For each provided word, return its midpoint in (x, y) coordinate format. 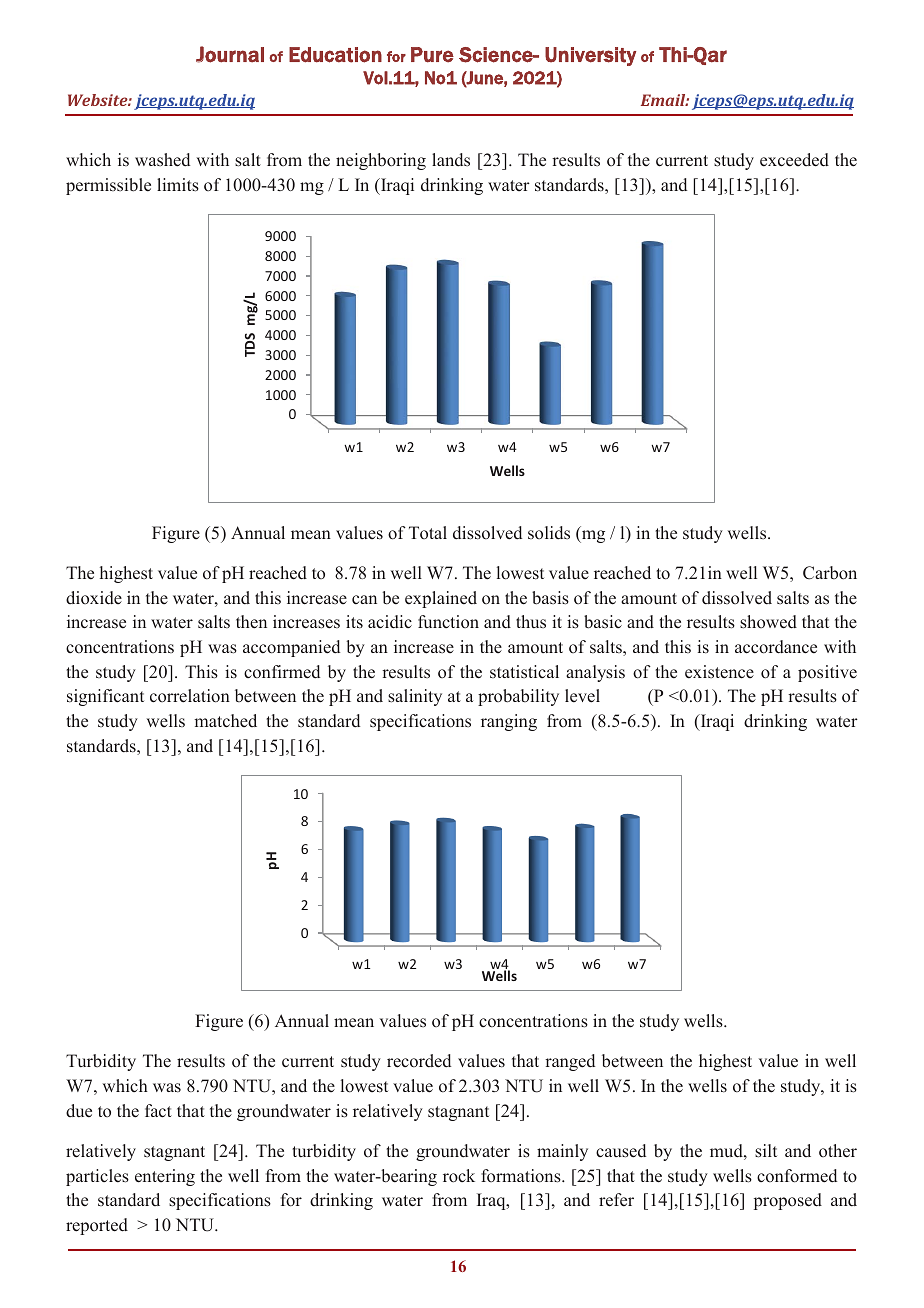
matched (225, 721)
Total (428, 532)
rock (459, 1176)
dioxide (94, 598)
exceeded (794, 160)
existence (719, 672)
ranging (509, 722)
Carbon (830, 573)
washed (162, 160)
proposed (788, 1201)
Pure (432, 55)
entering (165, 1177)
